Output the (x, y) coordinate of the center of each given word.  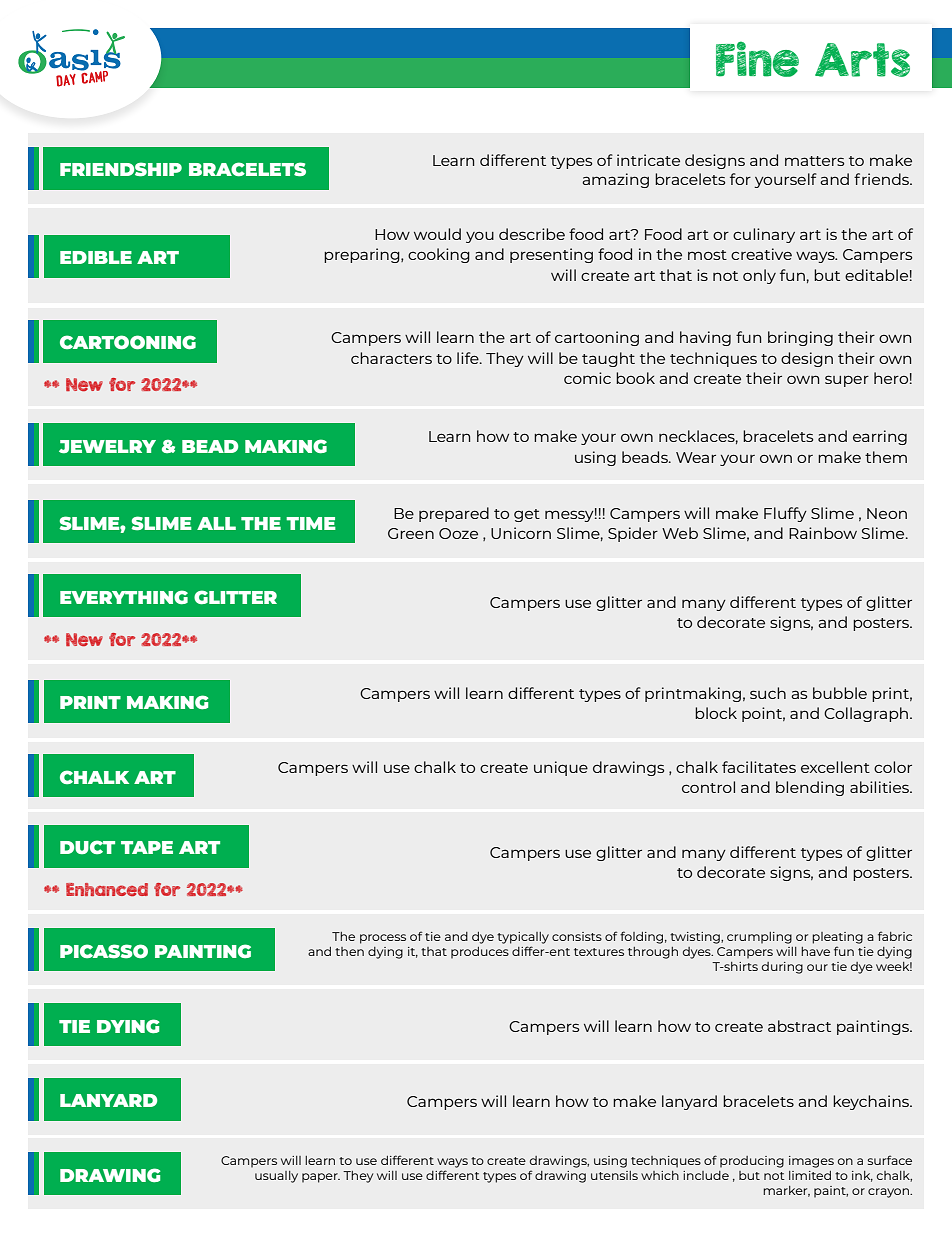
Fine (757, 59)
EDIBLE (96, 257)
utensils (614, 1175)
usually (276, 1177)
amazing (615, 180)
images (811, 1162)
